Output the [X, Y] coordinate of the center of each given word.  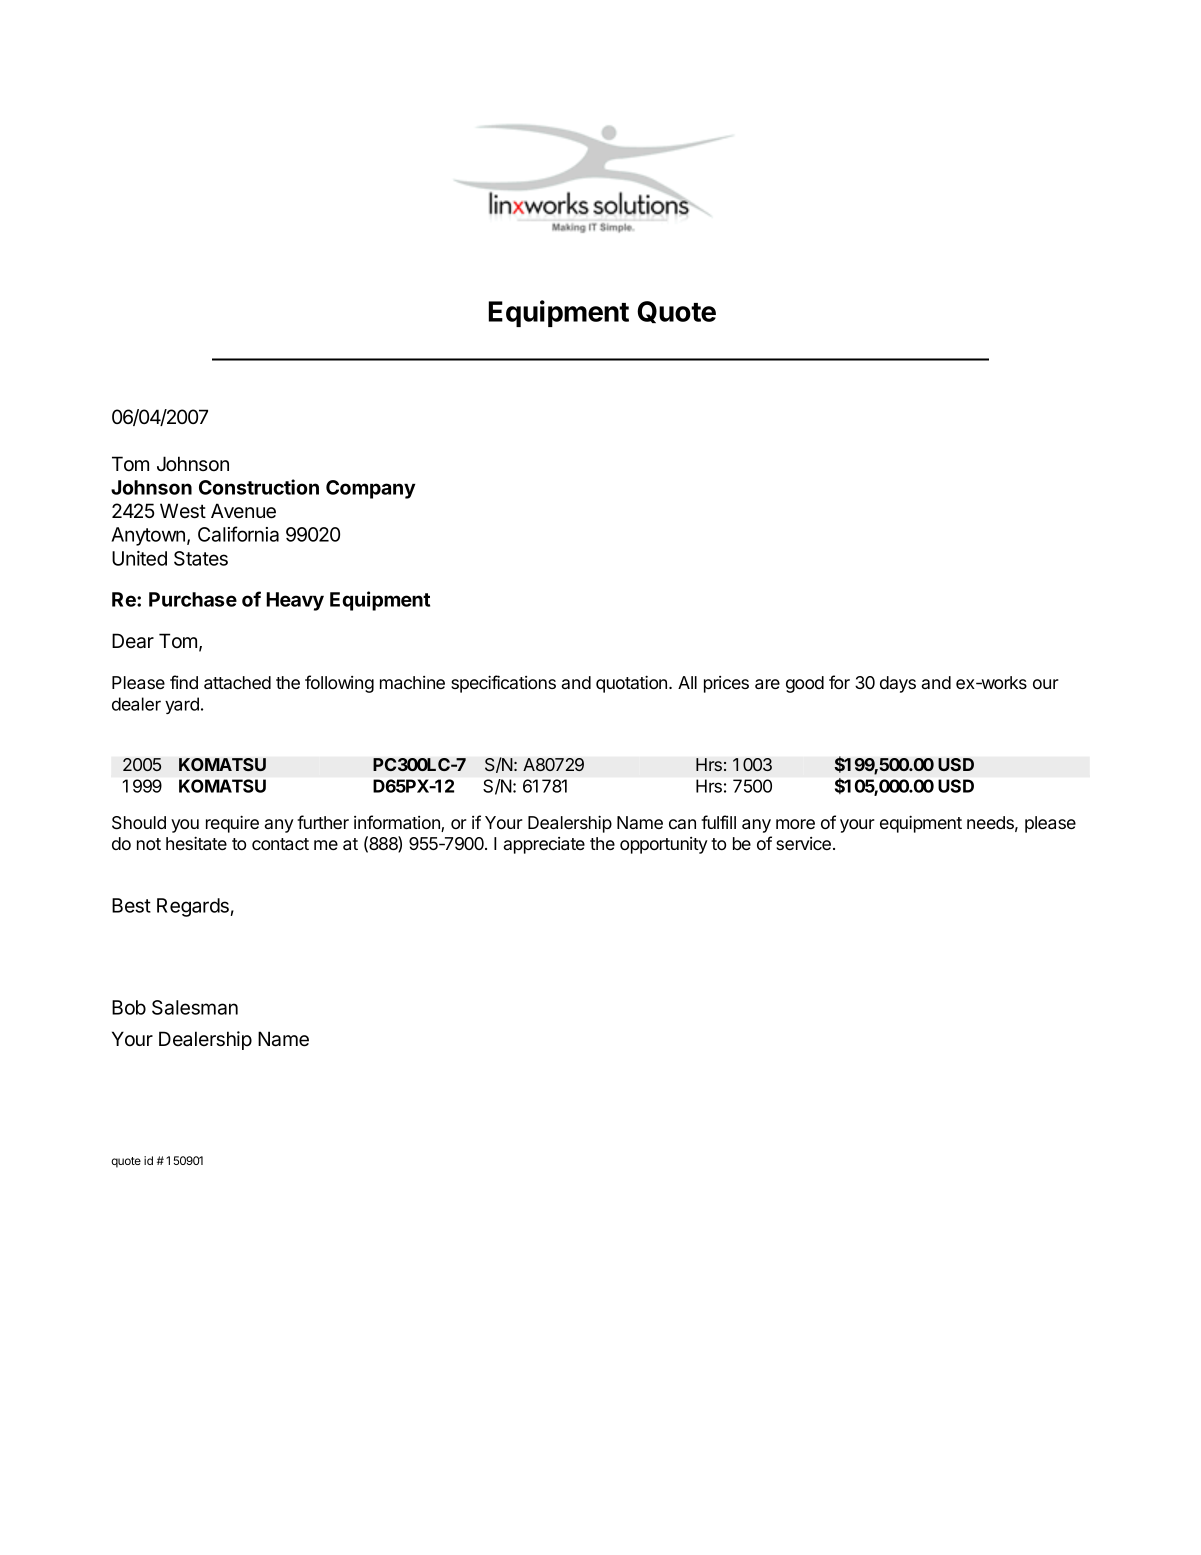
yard [182, 705]
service [803, 843]
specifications [503, 684]
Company [371, 489]
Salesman [195, 1007]
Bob [129, 1007]
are [767, 684]
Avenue [243, 511]
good [805, 684]
